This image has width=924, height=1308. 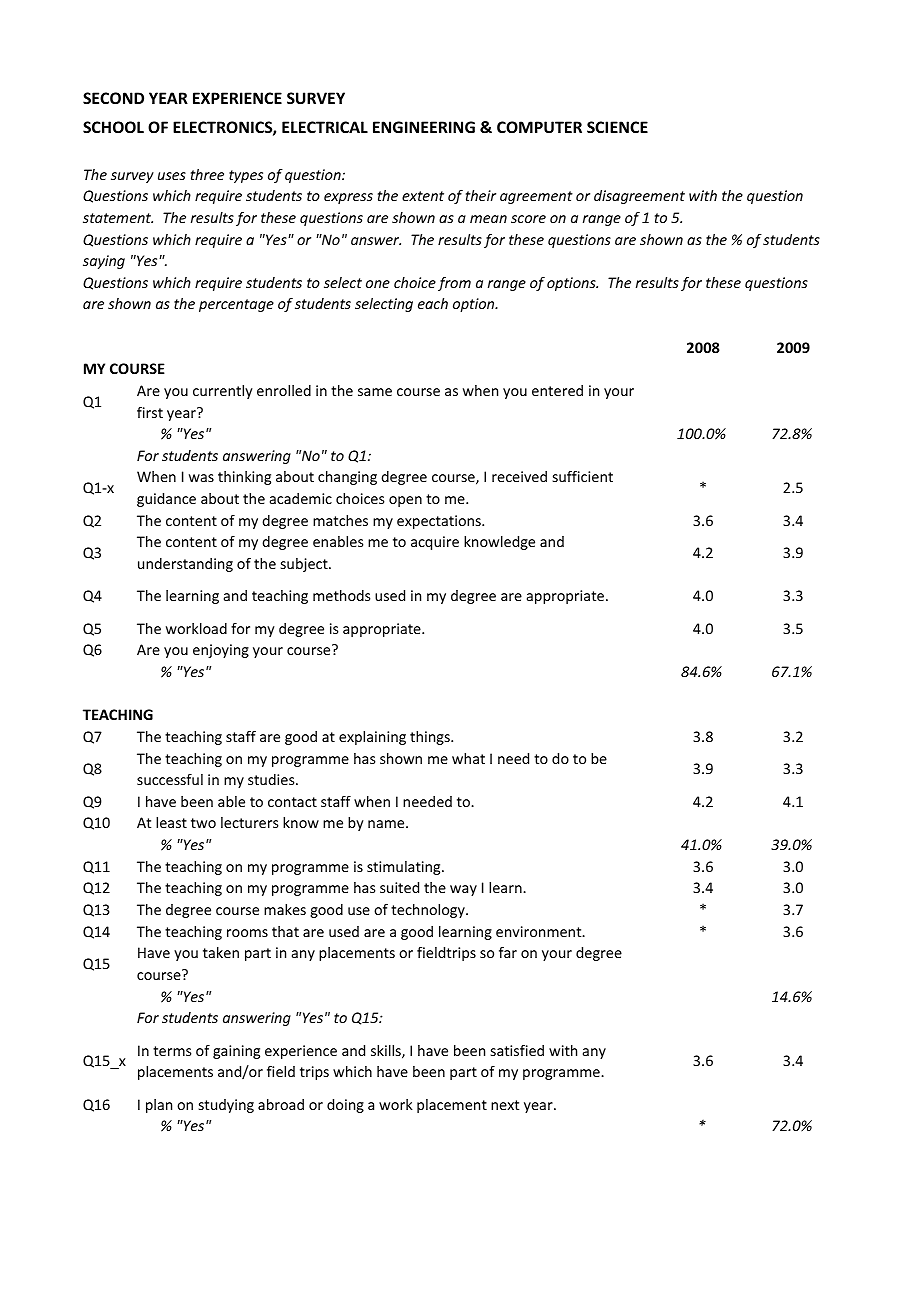 What do you see at coordinates (172, 176) in the image?
I see `uses` at bounding box center [172, 176].
